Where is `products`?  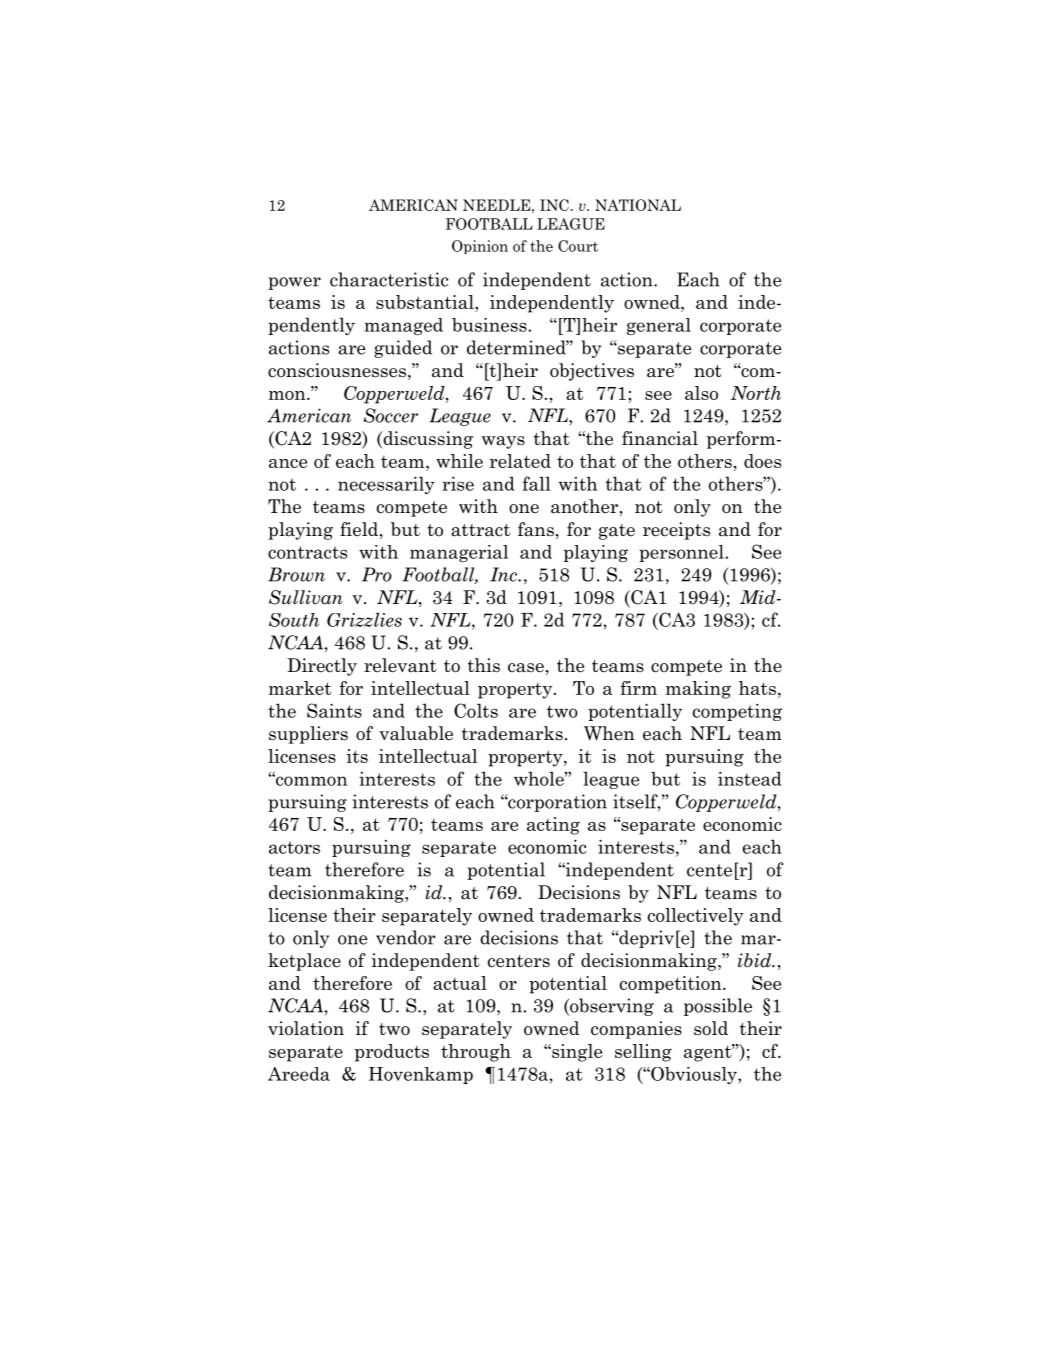
products is located at coordinates (392, 1053).
